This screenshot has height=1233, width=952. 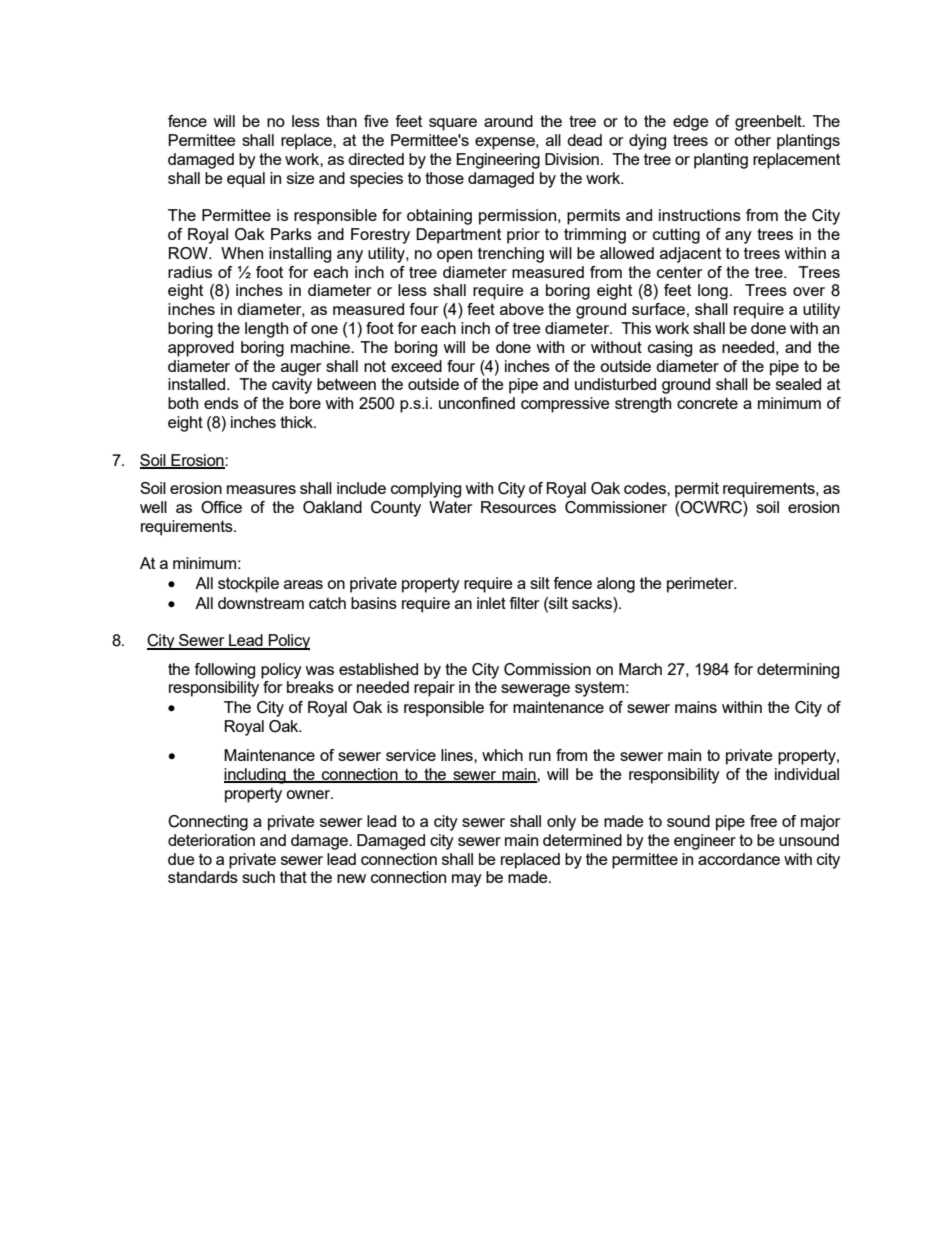 I want to click on perimeter, so click(x=701, y=585).
